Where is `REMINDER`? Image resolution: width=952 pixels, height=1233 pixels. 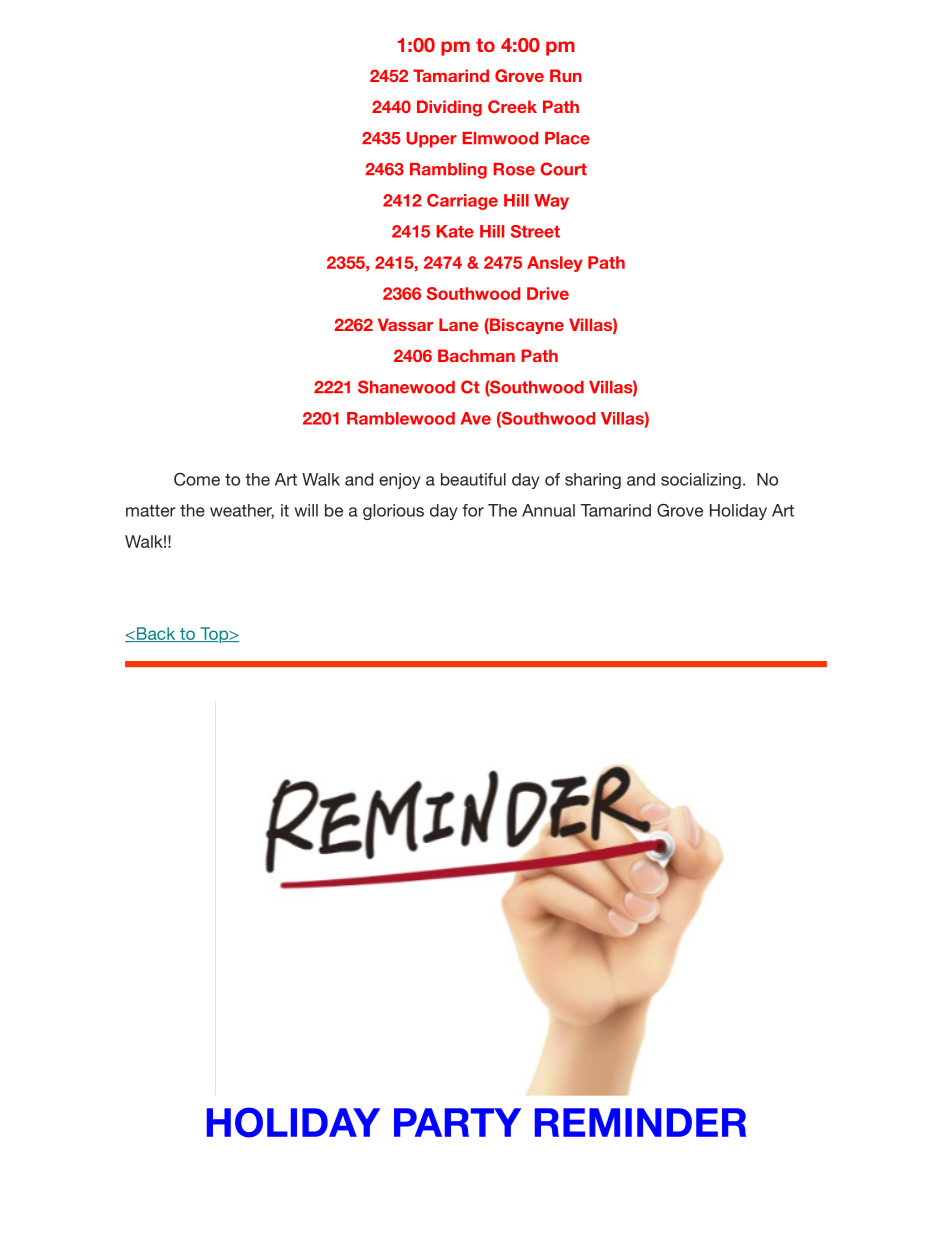
REMINDER is located at coordinates (640, 1122).
